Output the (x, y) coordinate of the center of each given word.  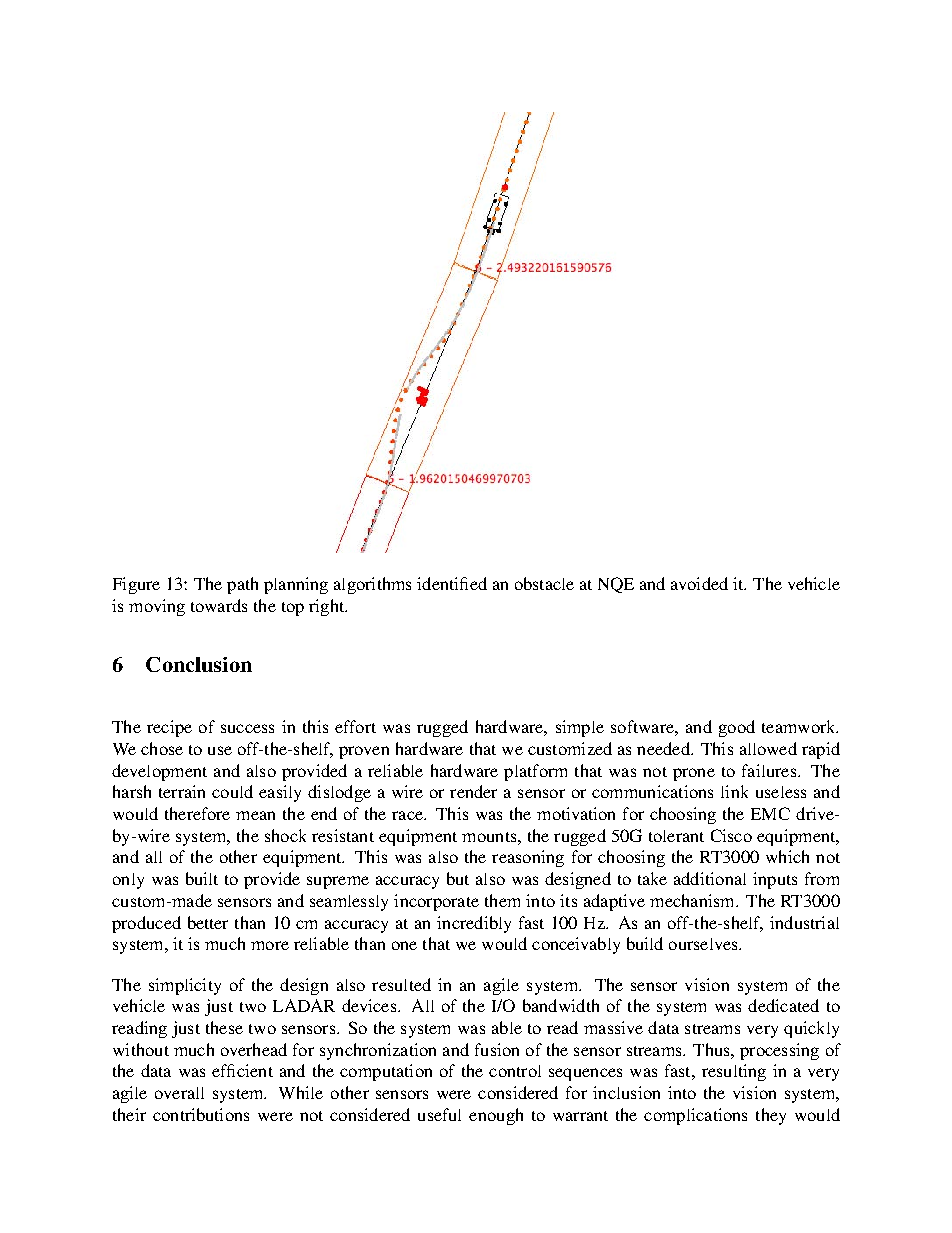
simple (580, 728)
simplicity (185, 986)
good (737, 728)
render (473, 791)
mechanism (693, 900)
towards (219, 605)
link (734, 791)
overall (179, 1093)
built (202, 878)
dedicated (783, 1005)
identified (452, 583)
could (232, 791)
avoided (699, 583)
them (502, 900)
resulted (401, 984)
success (247, 728)
